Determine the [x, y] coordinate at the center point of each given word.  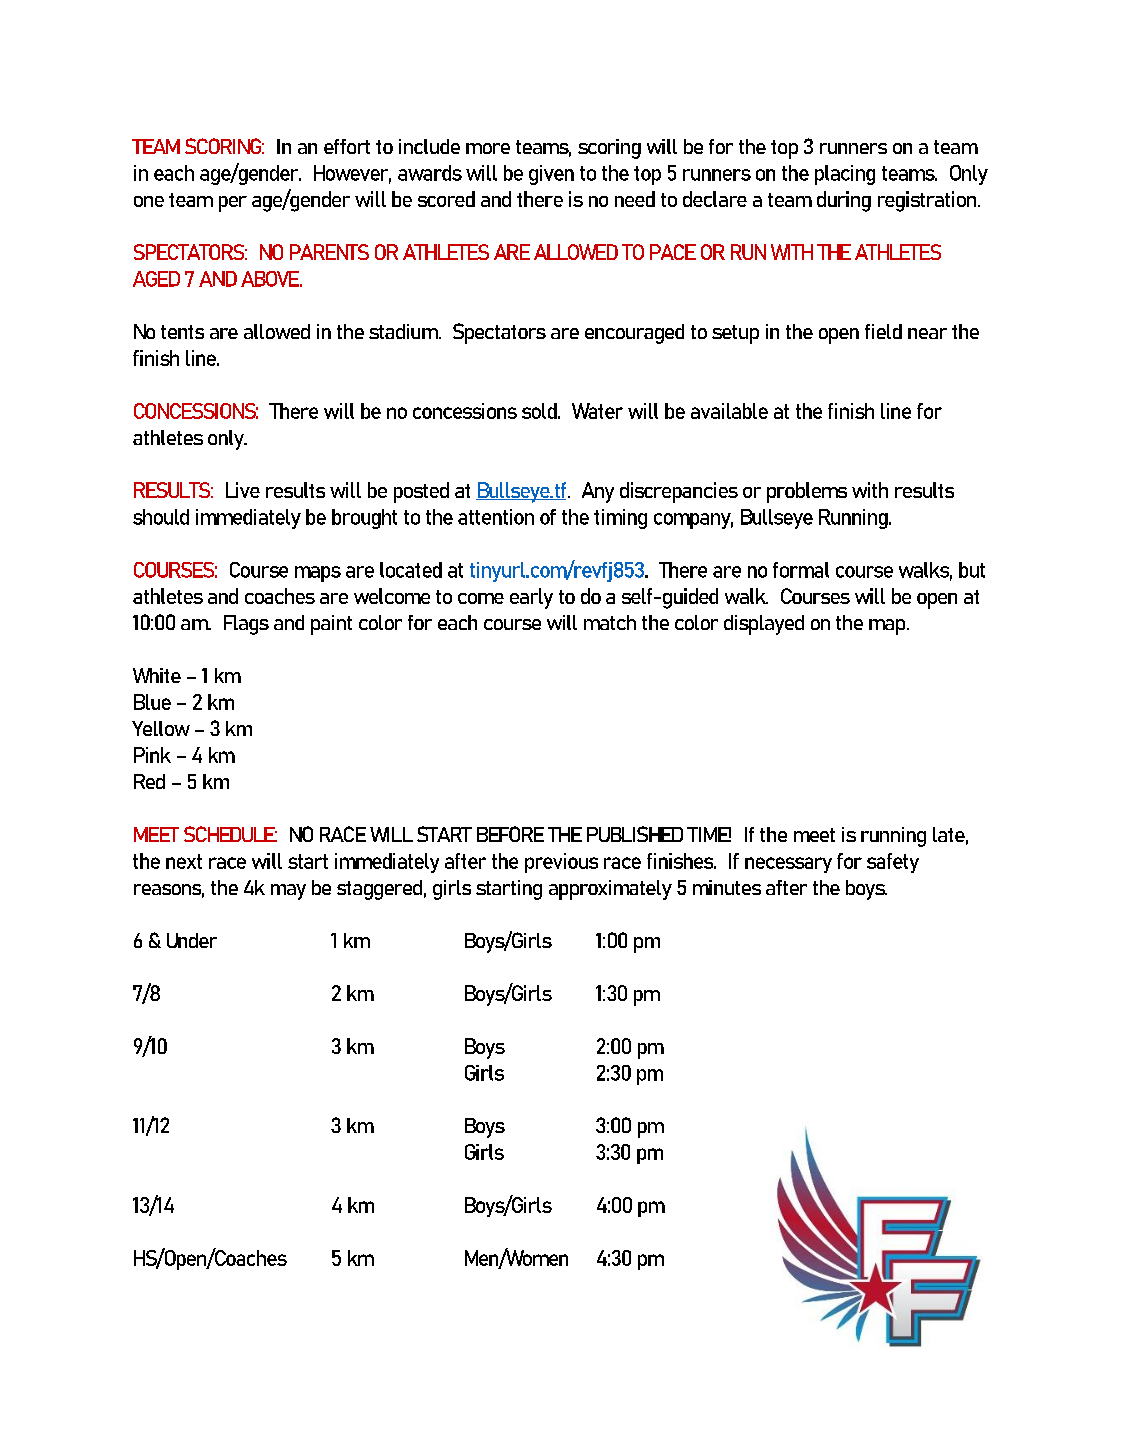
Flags [246, 625]
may [288, 892]
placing [845, 175]
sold [540, 411]
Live [243, 490]
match [610, 622]
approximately [610, 890]
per [233, 204]
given [551, 175]
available [729, 411]
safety [893, 863]
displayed [764, 625]
